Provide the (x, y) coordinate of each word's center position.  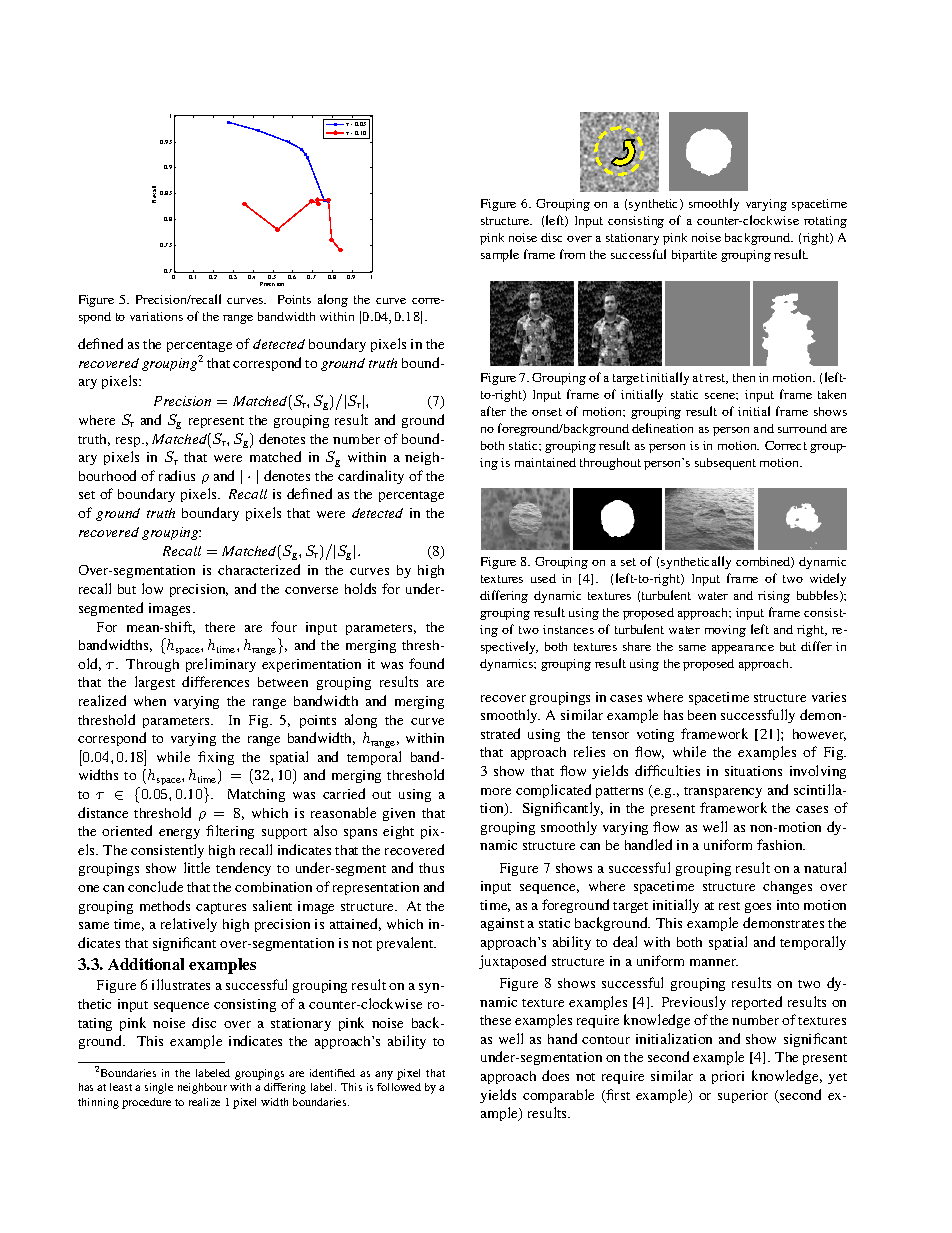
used (543, 578)
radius (177, 475)
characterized (259, 569)
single (159, 1088)
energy (179, 834)
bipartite (694, 256)
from (572, 254)
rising (774, 597)
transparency (723, 792)
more (496, 791)
